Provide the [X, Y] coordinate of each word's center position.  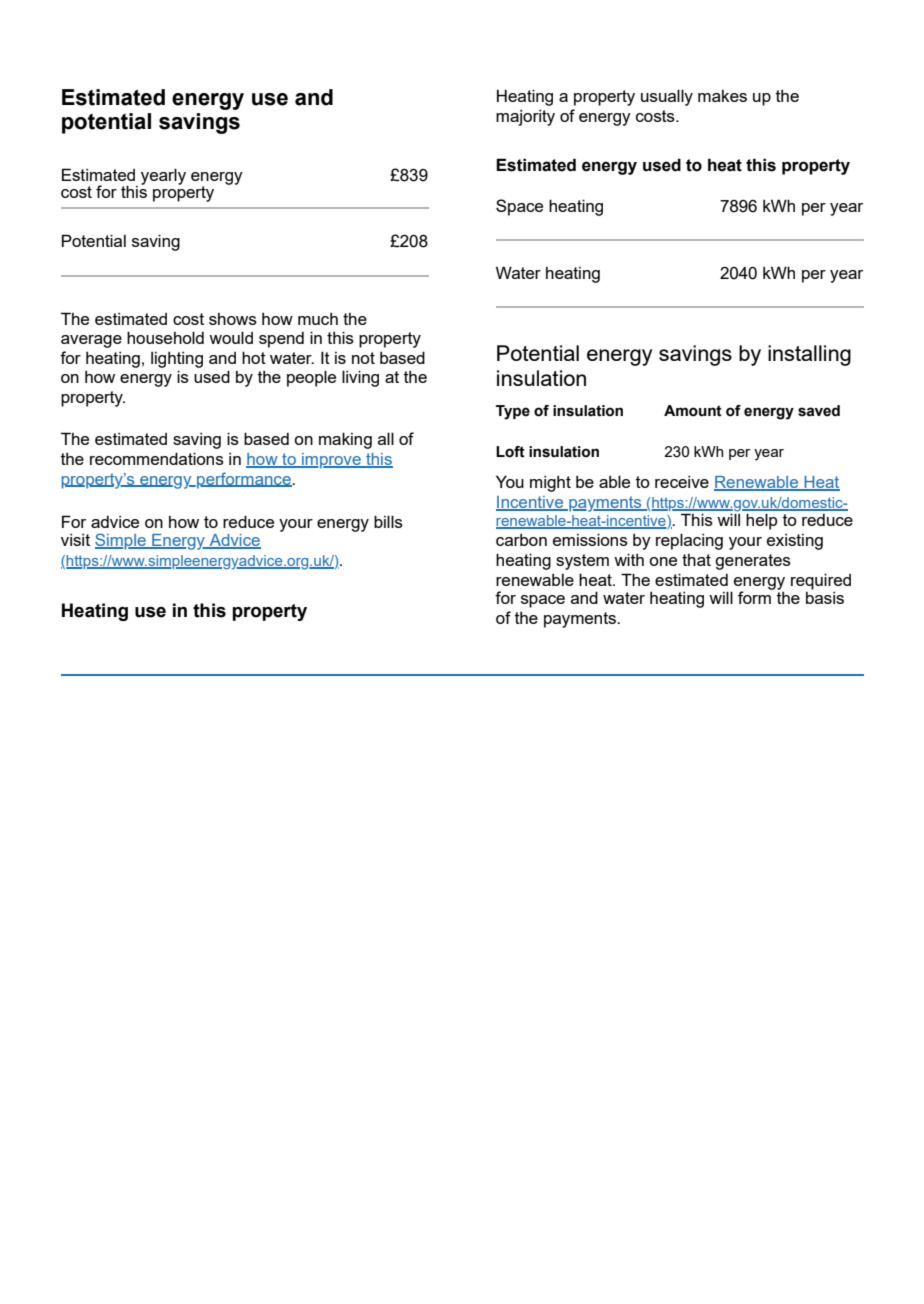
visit [75, 540]
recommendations [157, 458]
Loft [510, 452]
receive [682, 482]
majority [525, 118]
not [363, 358]
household [165, 337]
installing [809, 355]
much [318, 319]
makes [722, 96]
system [582, 562]
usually [667, 97]
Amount [693, 411]
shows [233, 319]
